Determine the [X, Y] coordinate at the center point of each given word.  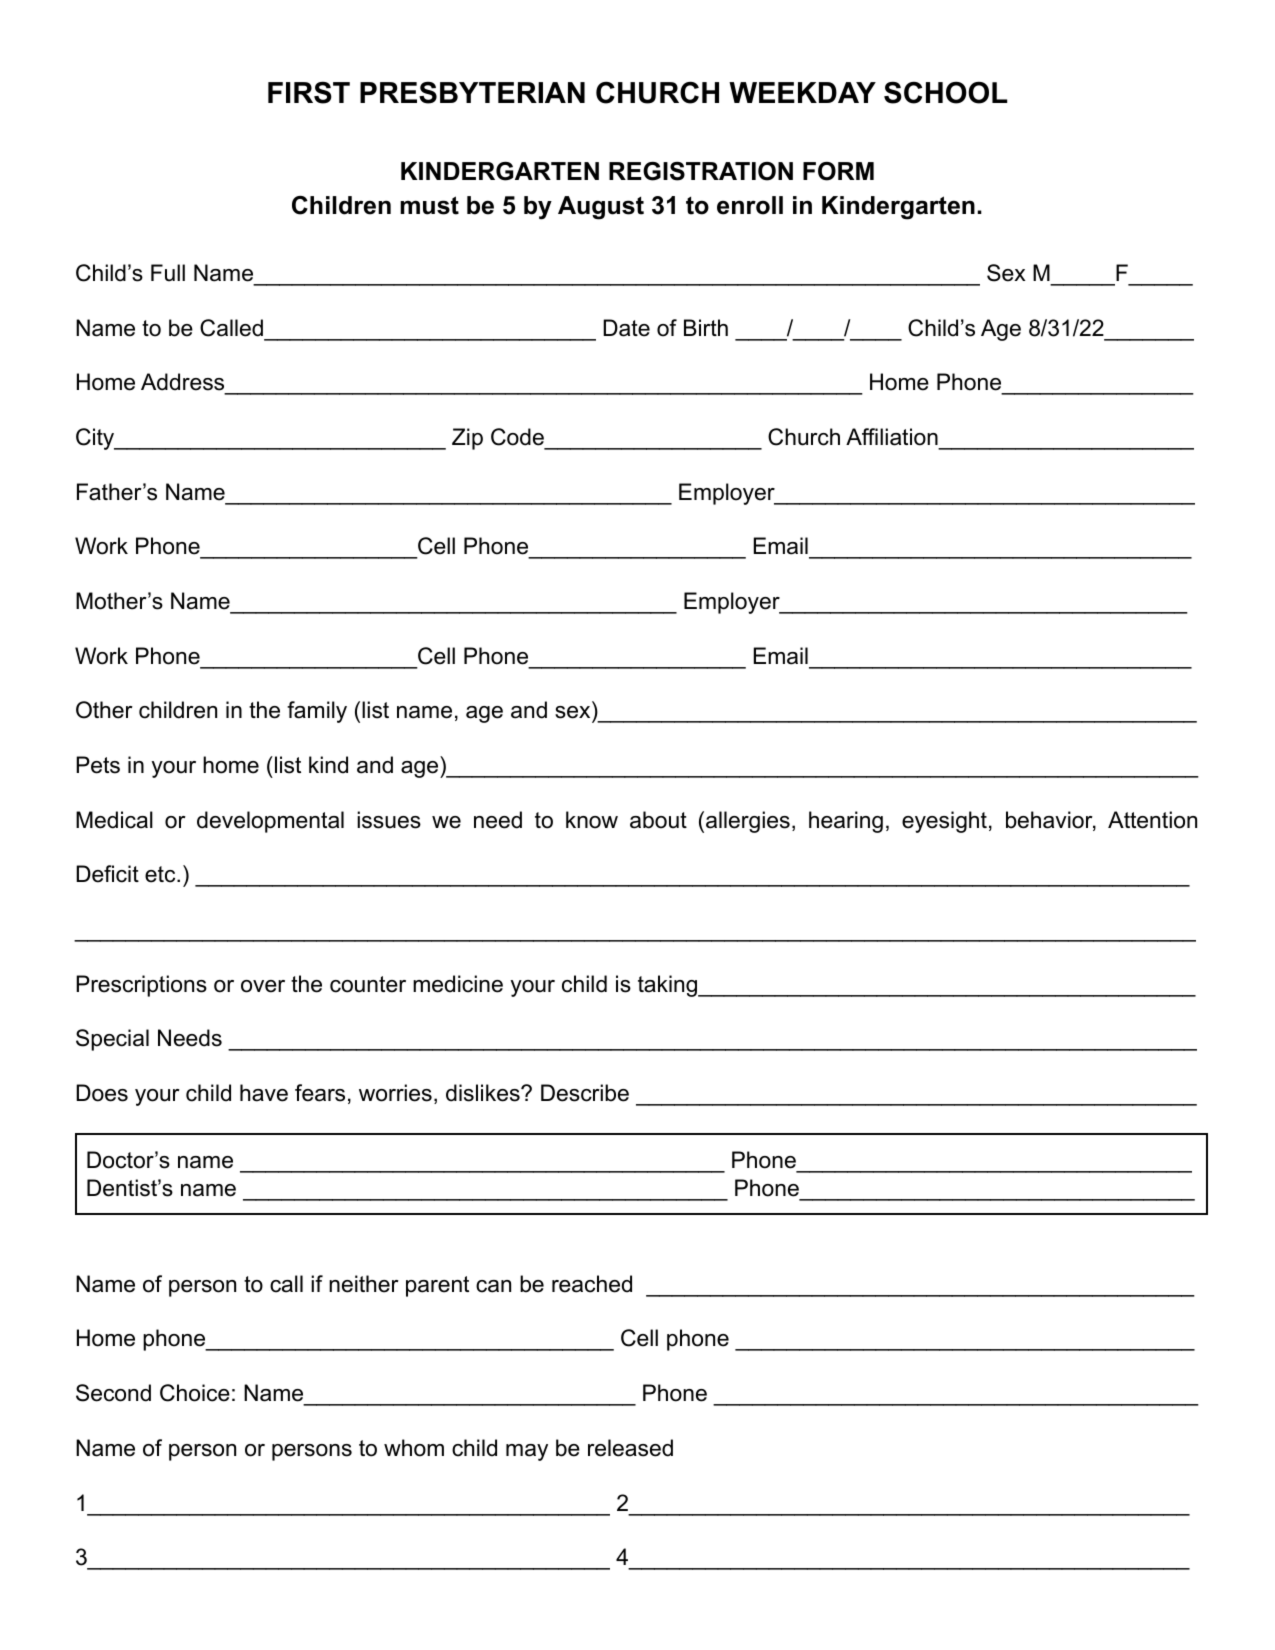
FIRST [309, 92]
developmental [270, 822]
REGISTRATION [701, 171]
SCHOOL [945, 92]
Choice [195, 1393]
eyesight [944, 822]
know [592, 820]
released [630, 1448]
